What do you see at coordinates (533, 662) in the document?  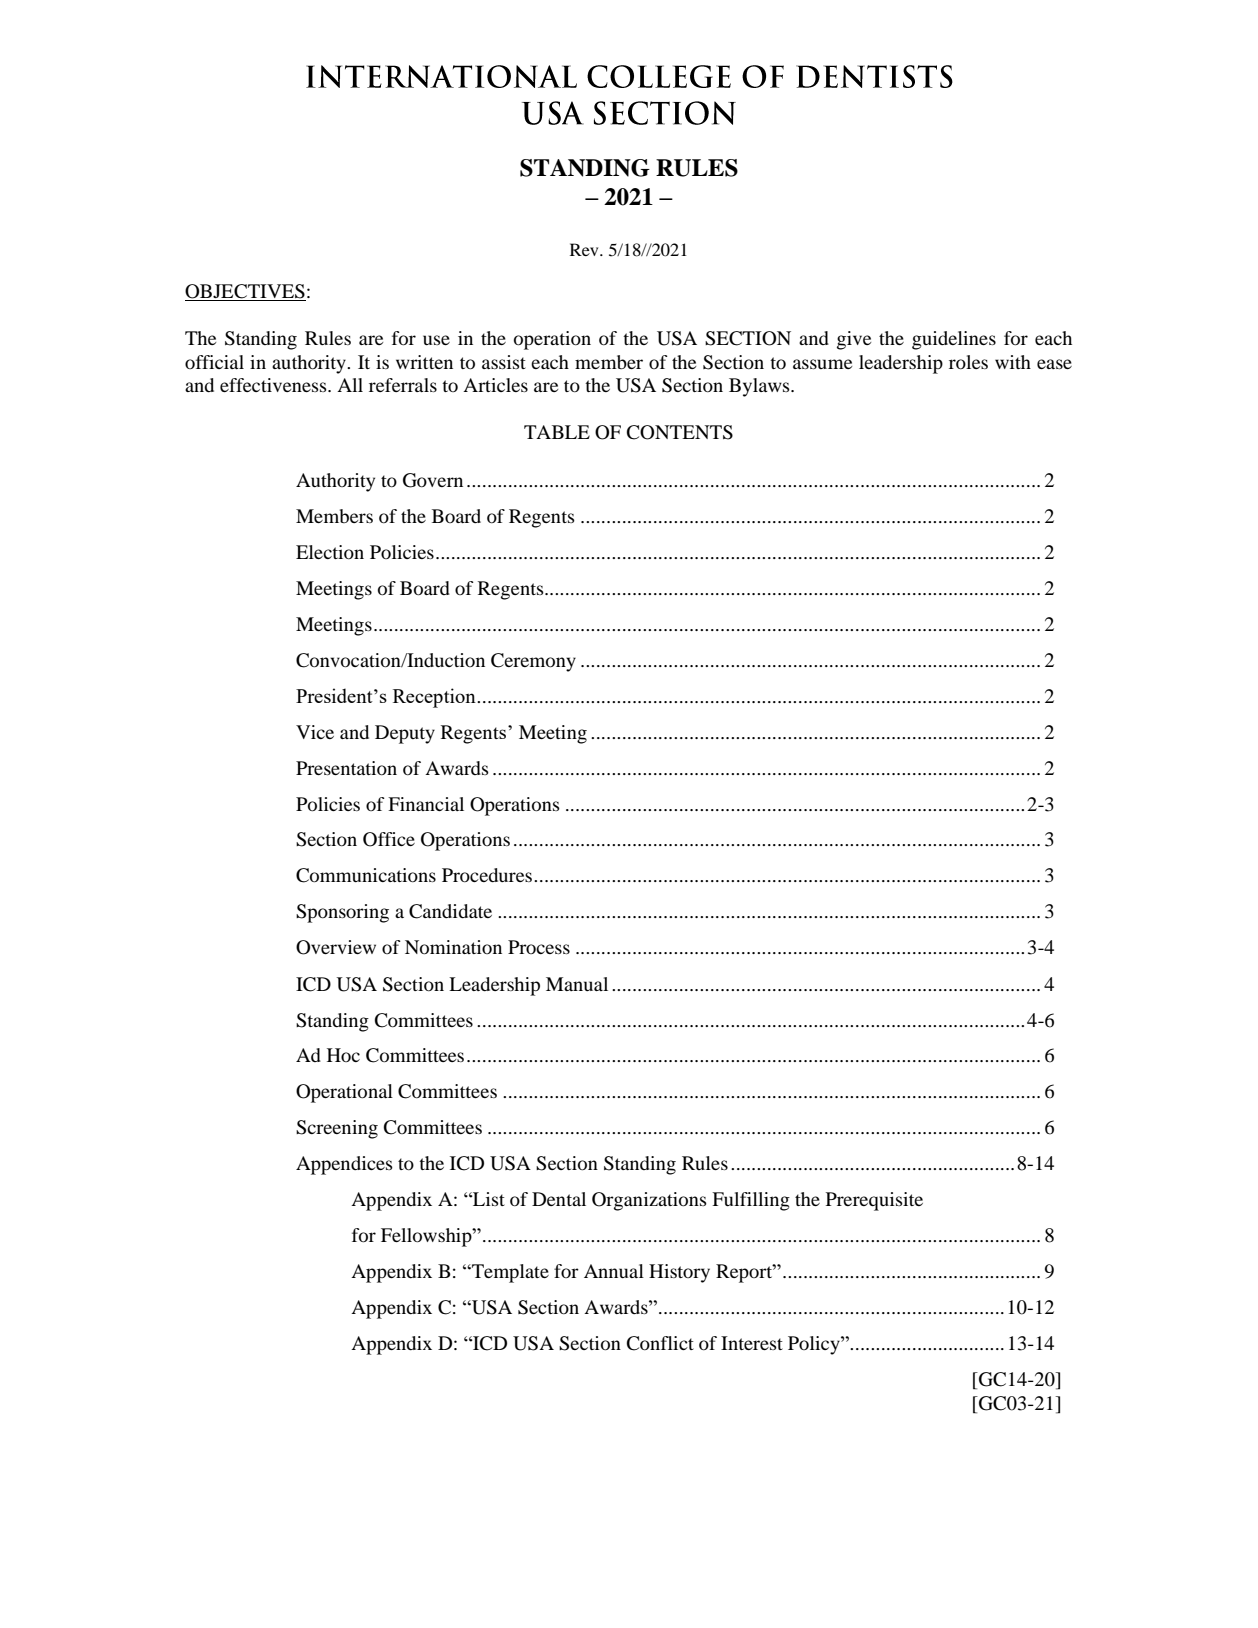 I see `Ceremony` at bounding box center [533, 662].
